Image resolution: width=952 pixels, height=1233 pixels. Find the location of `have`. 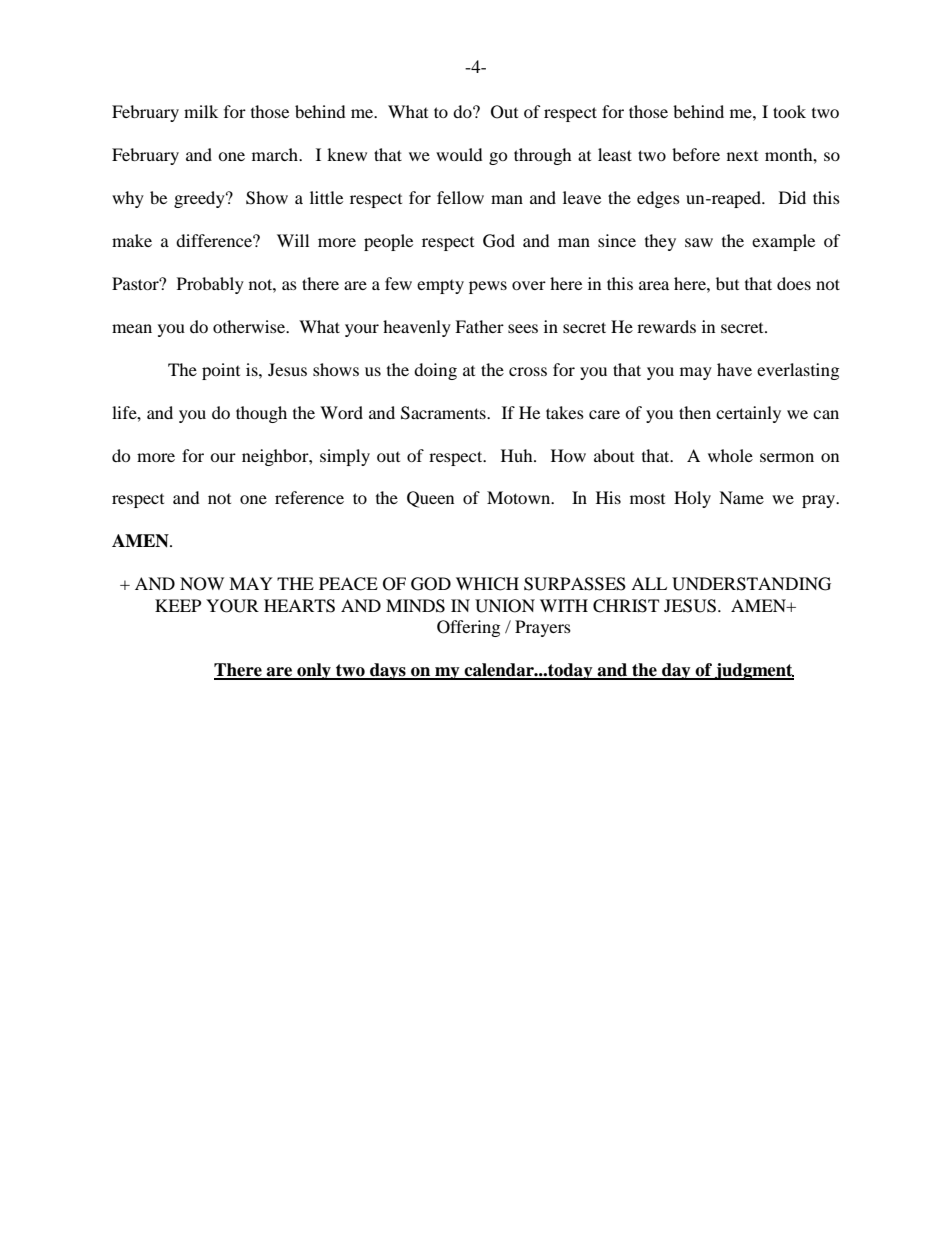

have is located at coordinates (734, 369).
